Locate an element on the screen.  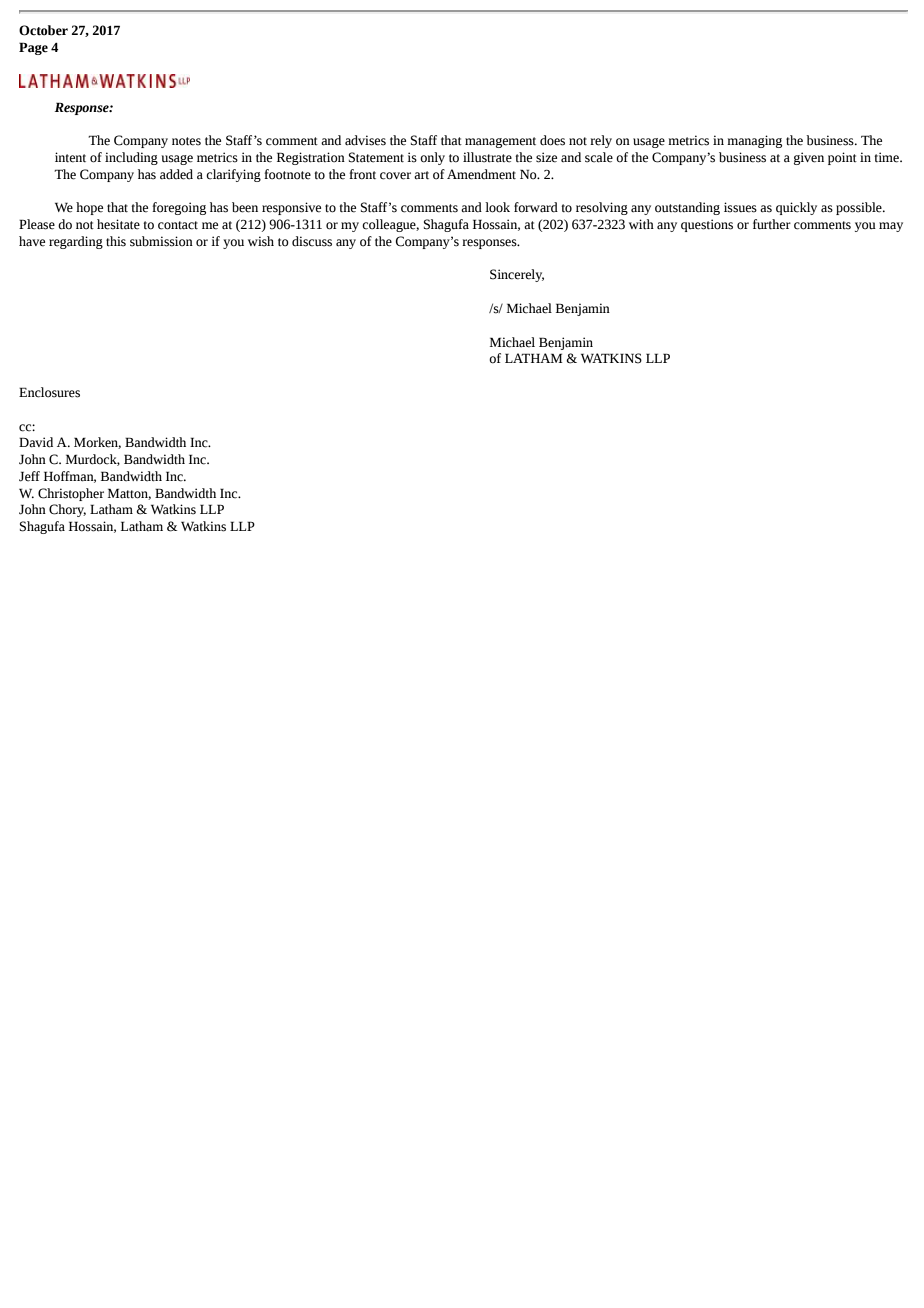
this is located at coordinates (116, 241).
